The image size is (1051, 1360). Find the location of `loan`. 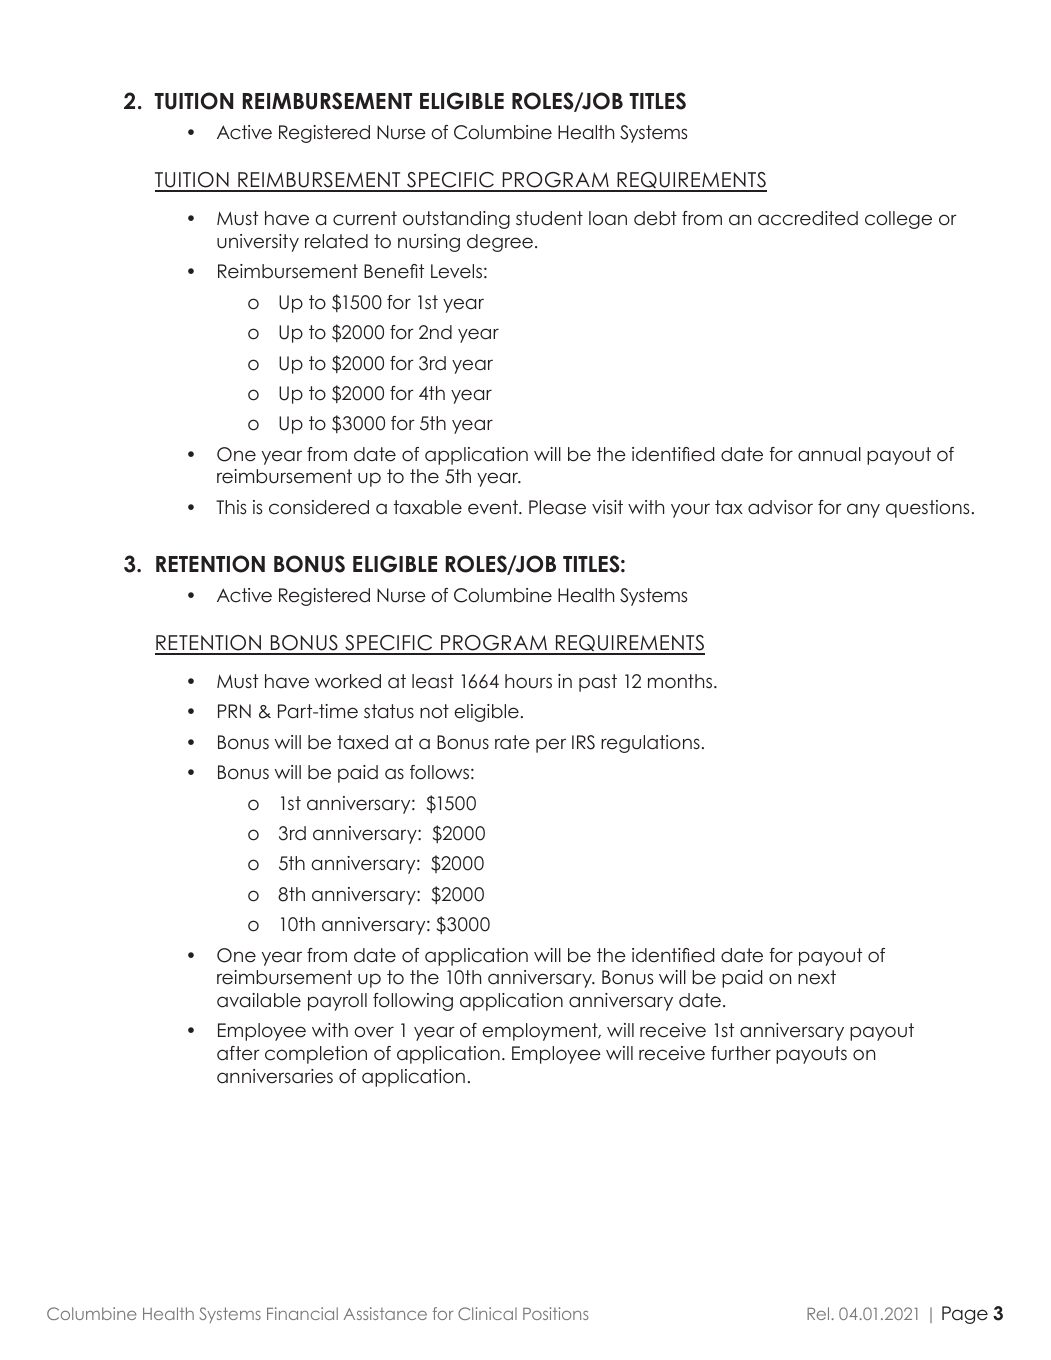

loan is located at coordinates (608, 218).
